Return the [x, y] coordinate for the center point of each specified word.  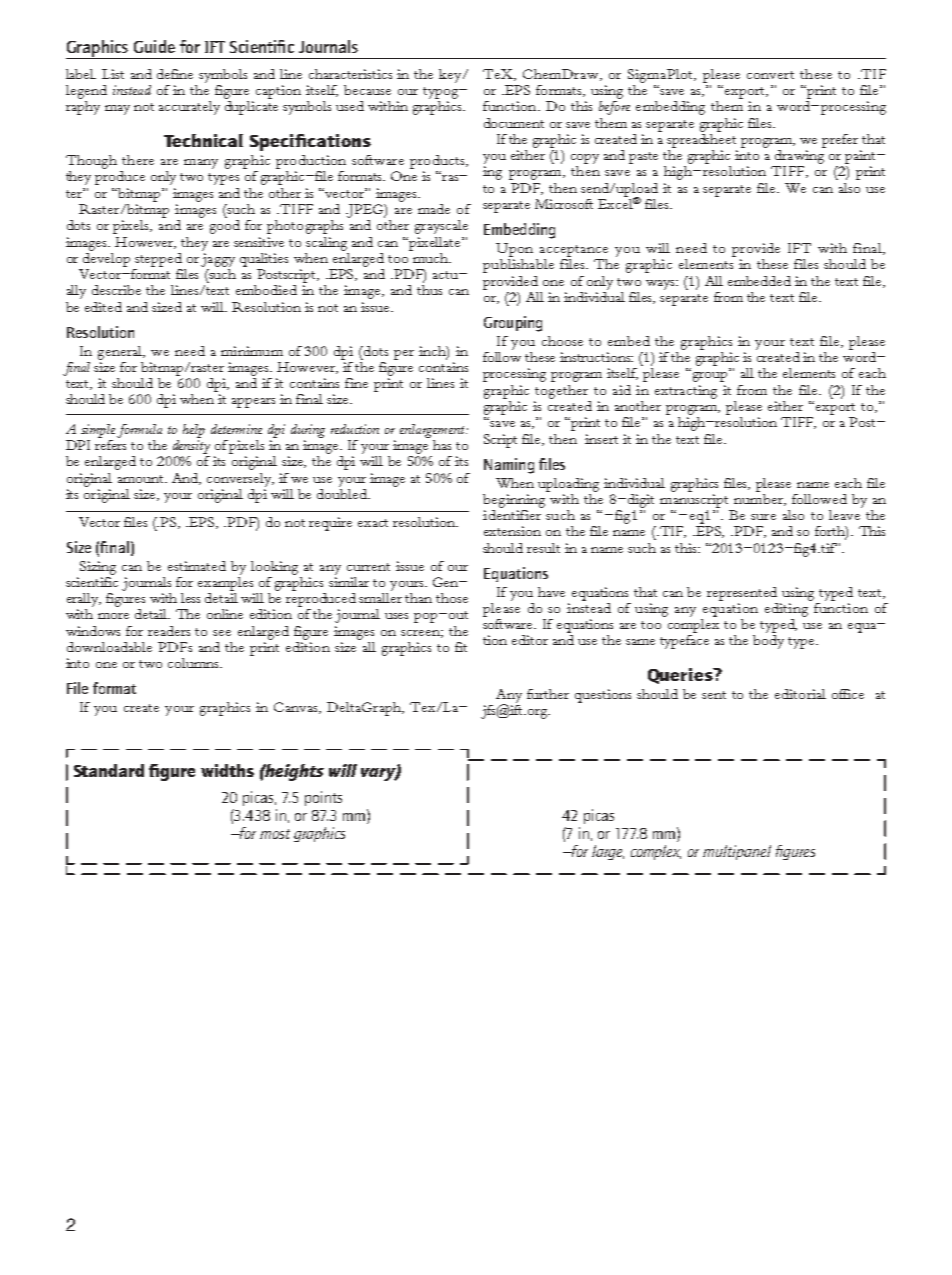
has [442, 445]
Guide [154, 46]
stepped [158, 260]
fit [461, 647]
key [451, 76]
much [430, 256]
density [191, 445]
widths [227, 770]
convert [770, 75]
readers [169, 631]
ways [662, 285]
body [768, 642]
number [759, 498]
